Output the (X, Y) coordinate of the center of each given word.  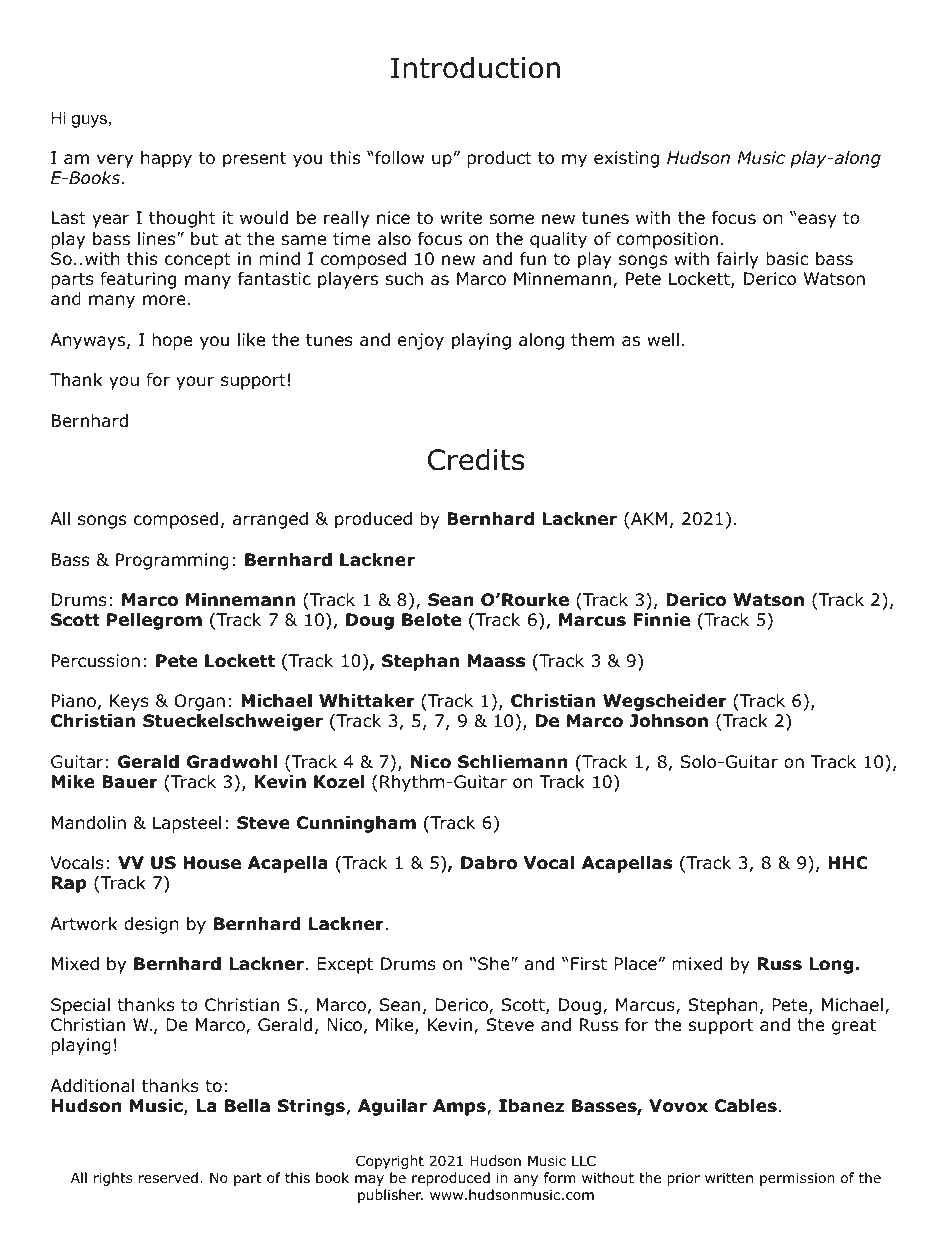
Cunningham (356, 824)
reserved (168, 1177)
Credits (476, 459)
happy (166, 159)
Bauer (130, 782)
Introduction (475, 67)
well (663, 340)
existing (626, 159)
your (195, 383)
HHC (848, 863)
